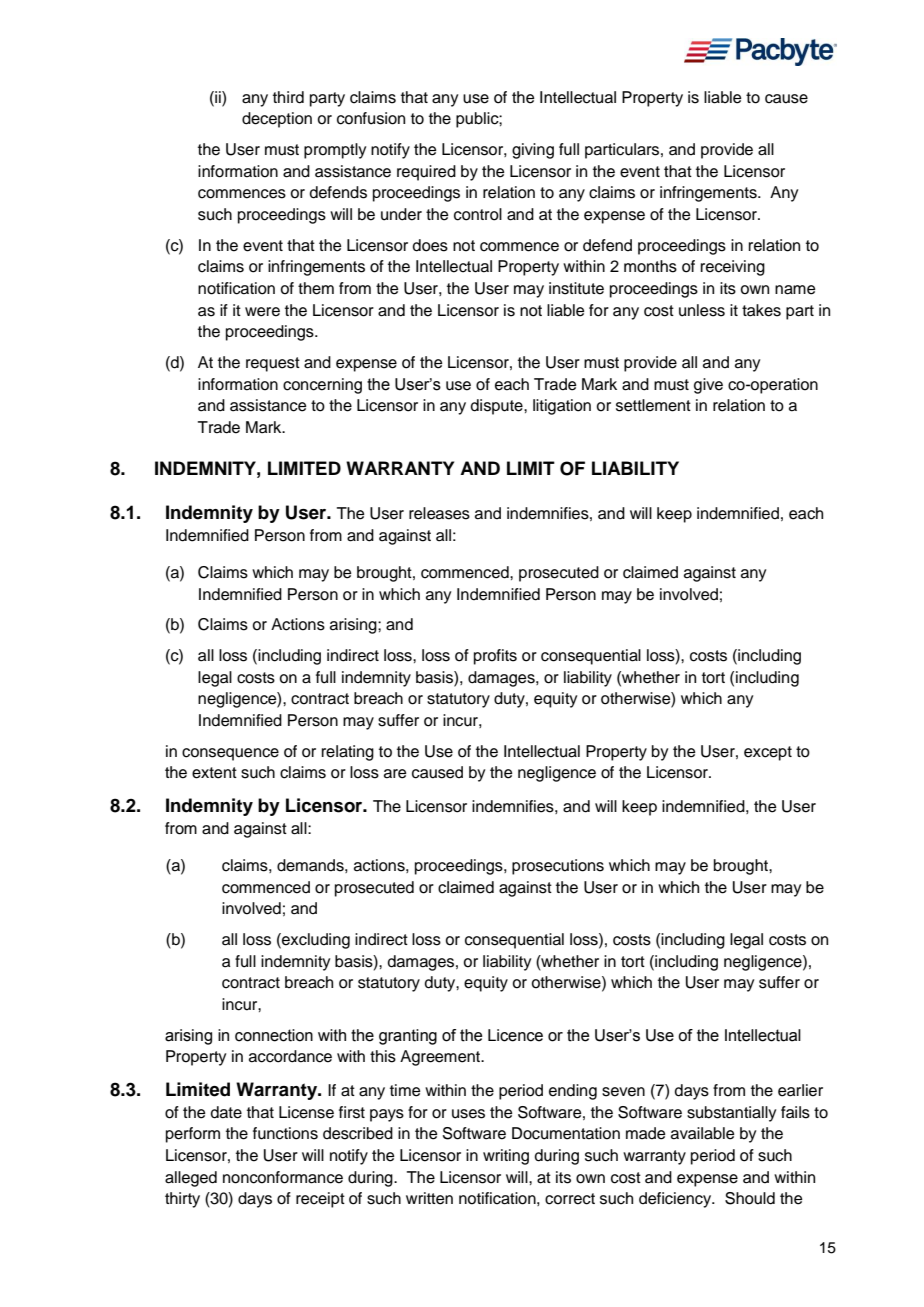  I want to click on except, so click(768, 753).
